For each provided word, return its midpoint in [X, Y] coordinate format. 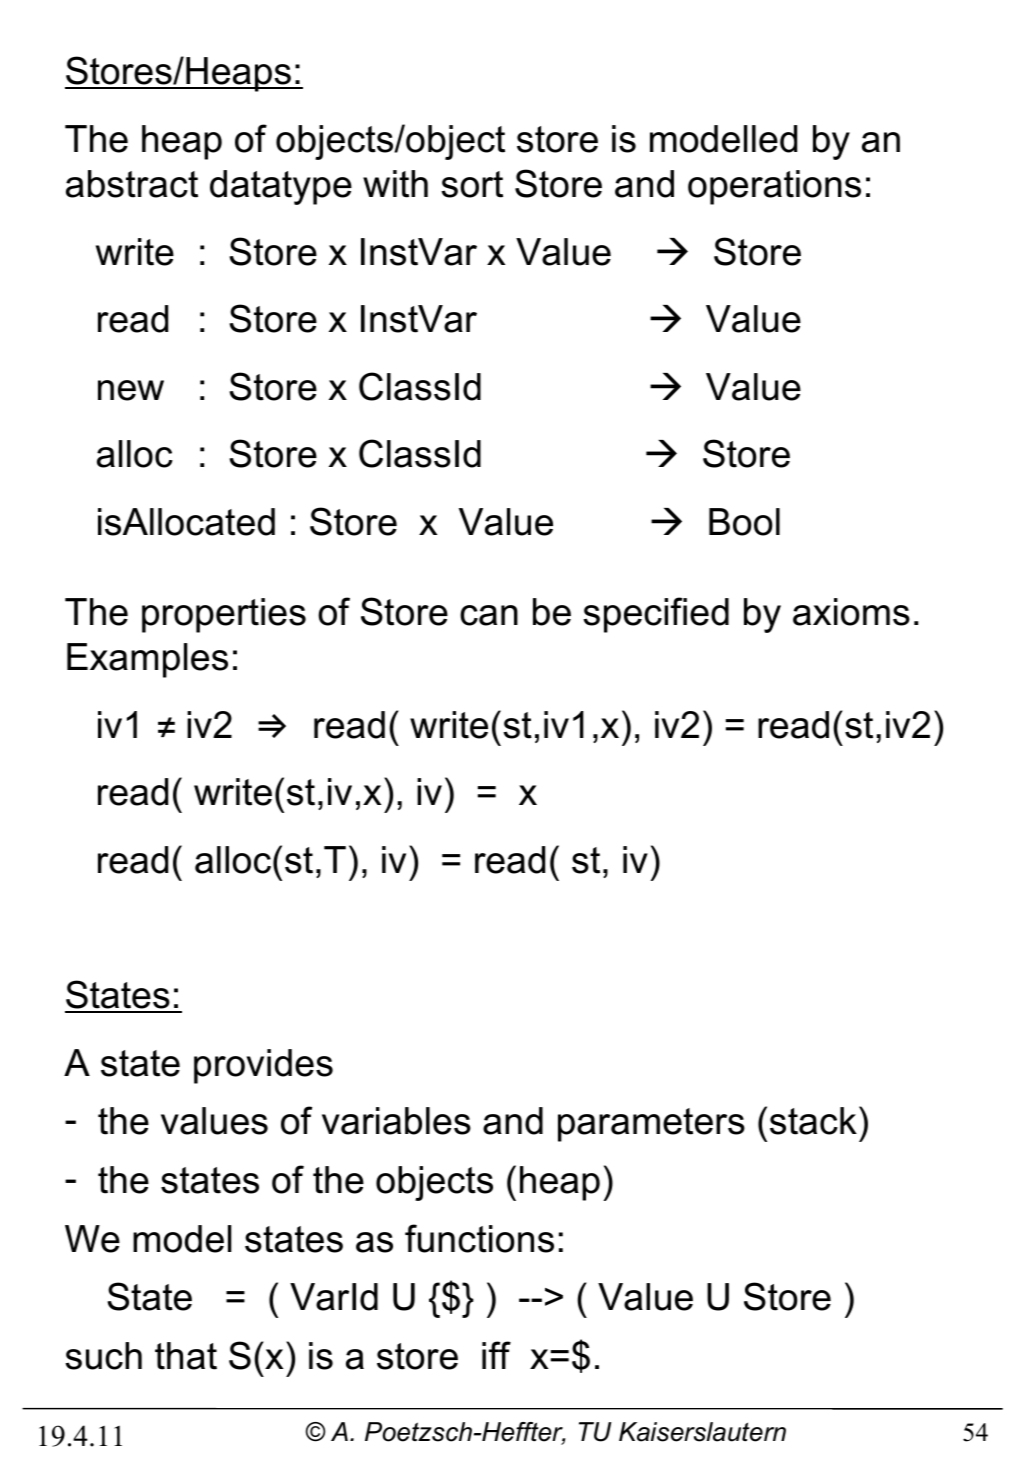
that [186, 1356]
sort [472, 184]
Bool [744, 522]
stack [813, 1121]
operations [774, 187]
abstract [132, 184]
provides [263, 1066]
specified [656, 615]
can [489, 615]
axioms [851, 612]
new [131, 390]
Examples [147, 660]
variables [396, 1121]
